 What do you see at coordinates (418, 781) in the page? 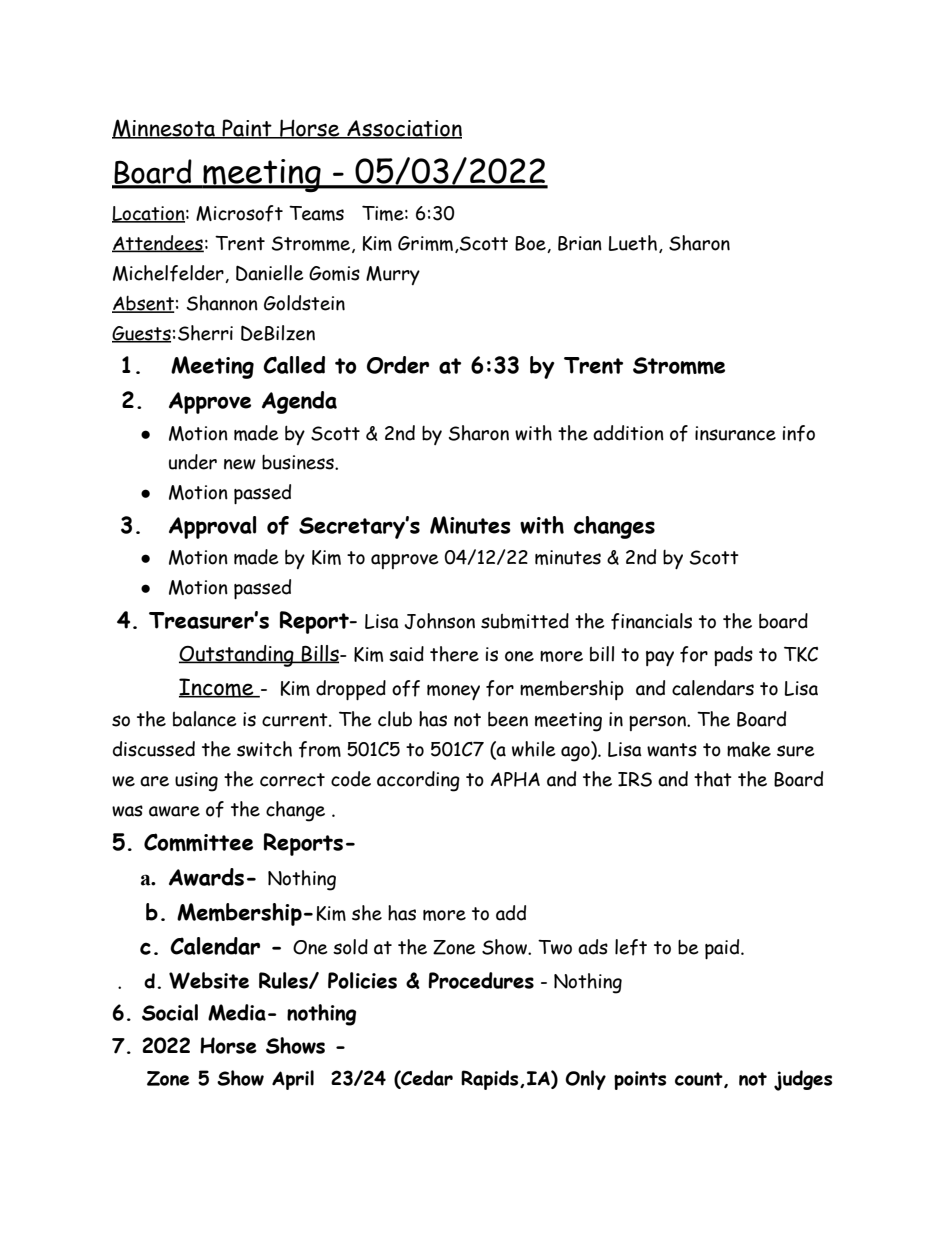
I see `according` at bounding box center [418, 781].
